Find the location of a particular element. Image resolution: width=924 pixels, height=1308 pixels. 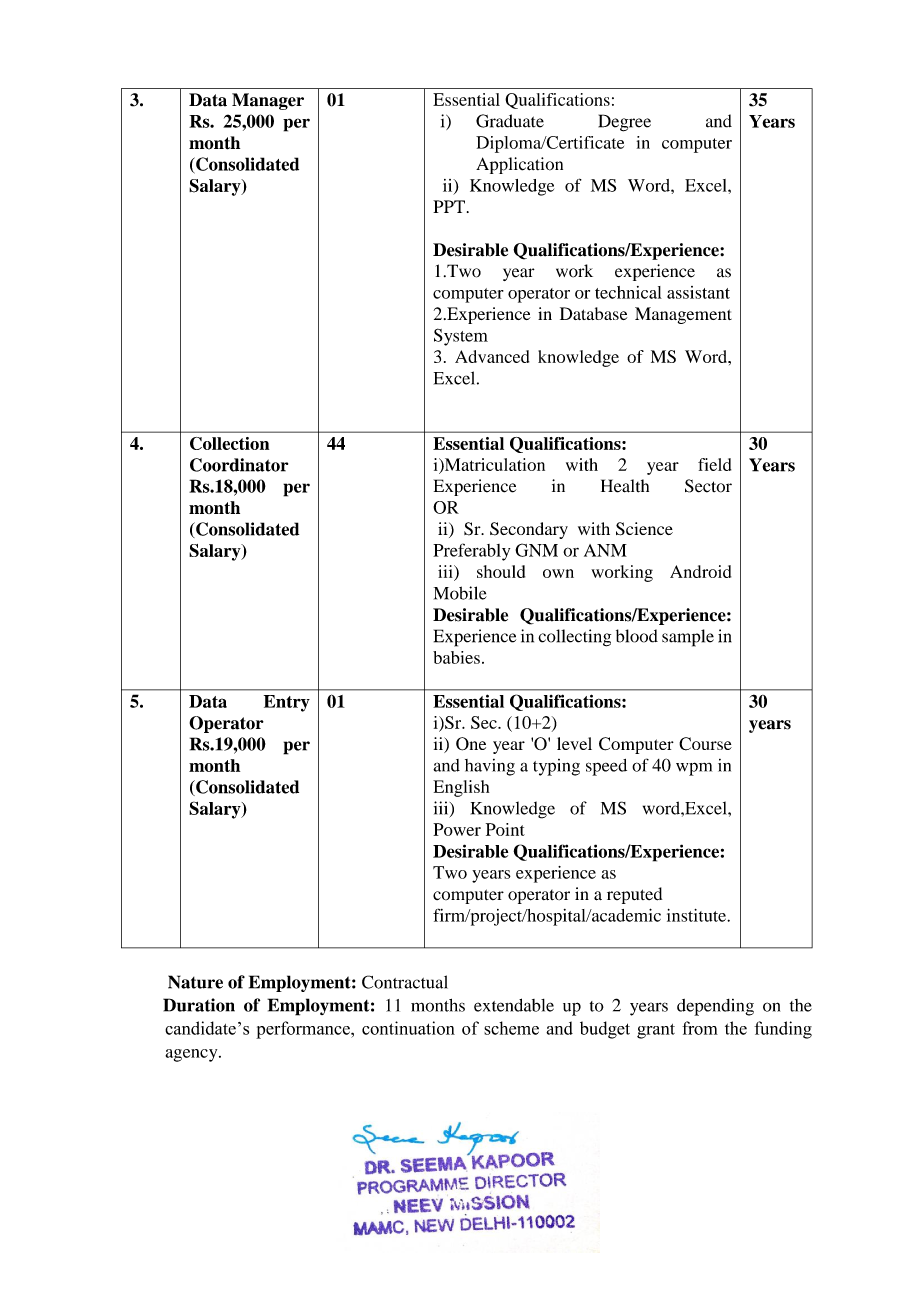

Android is located at coordinates (700, 571).
